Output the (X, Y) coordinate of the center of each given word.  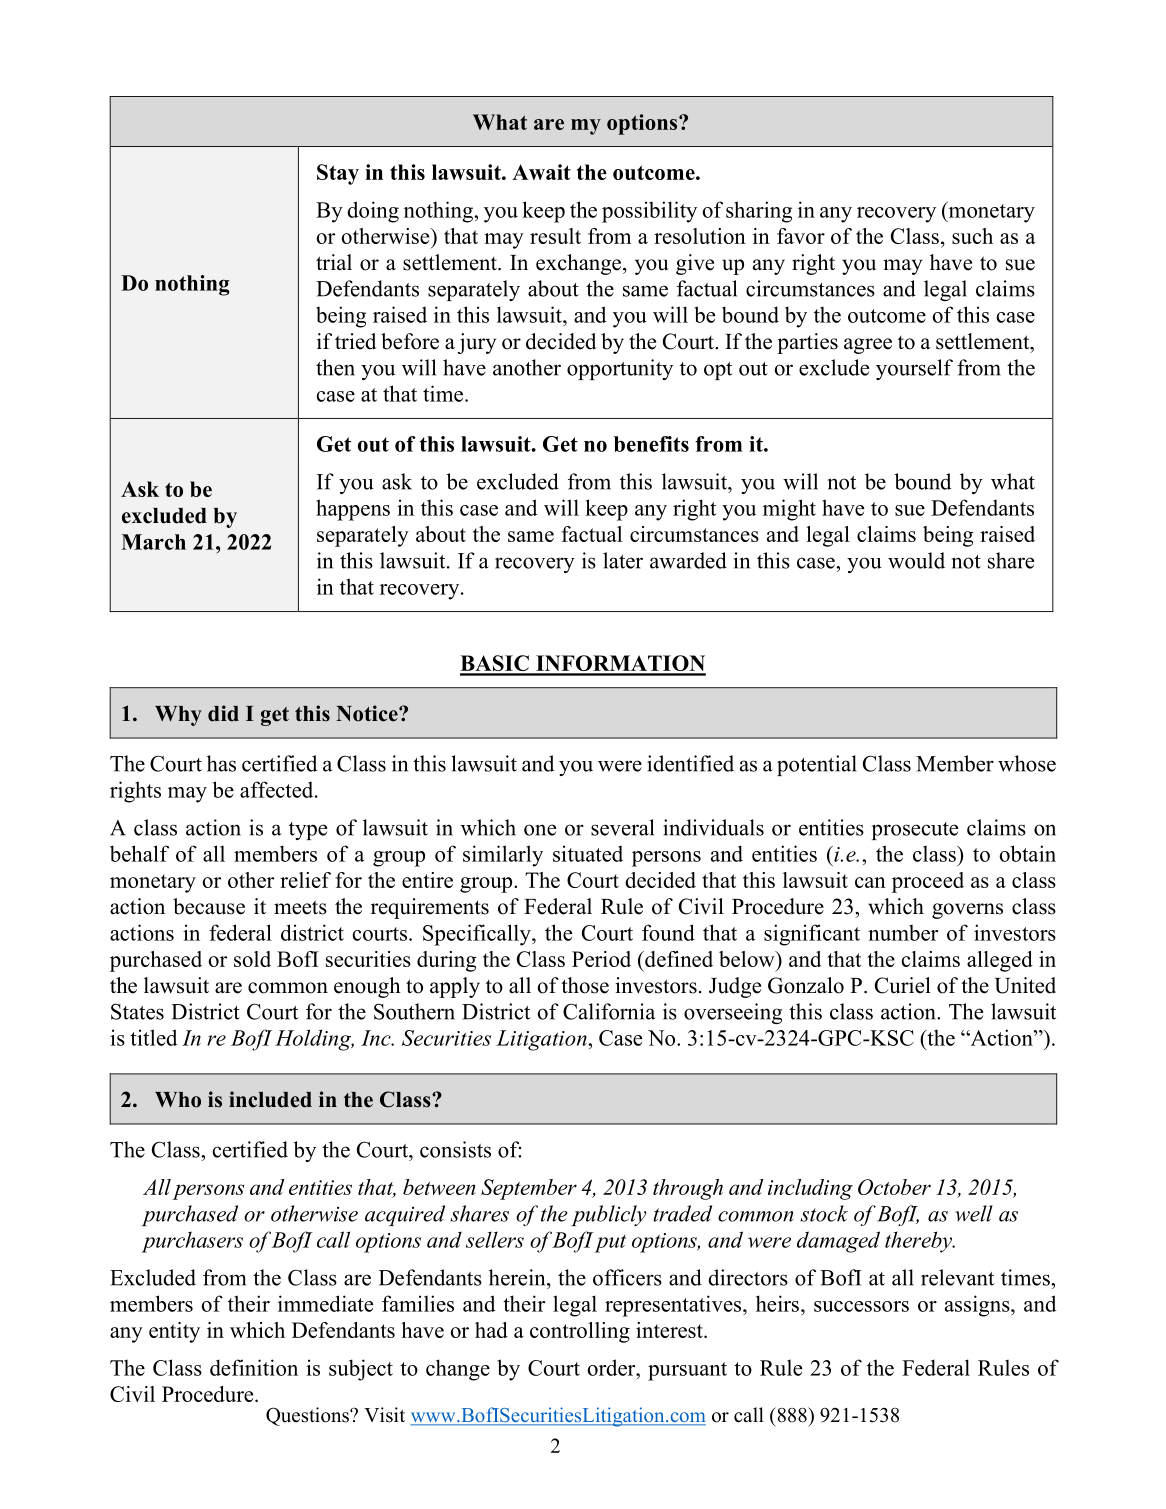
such (972, 236)
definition (254, 1367)
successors (861, 1306)
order (612, 1367)
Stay (338, 174)
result (555, 236)
